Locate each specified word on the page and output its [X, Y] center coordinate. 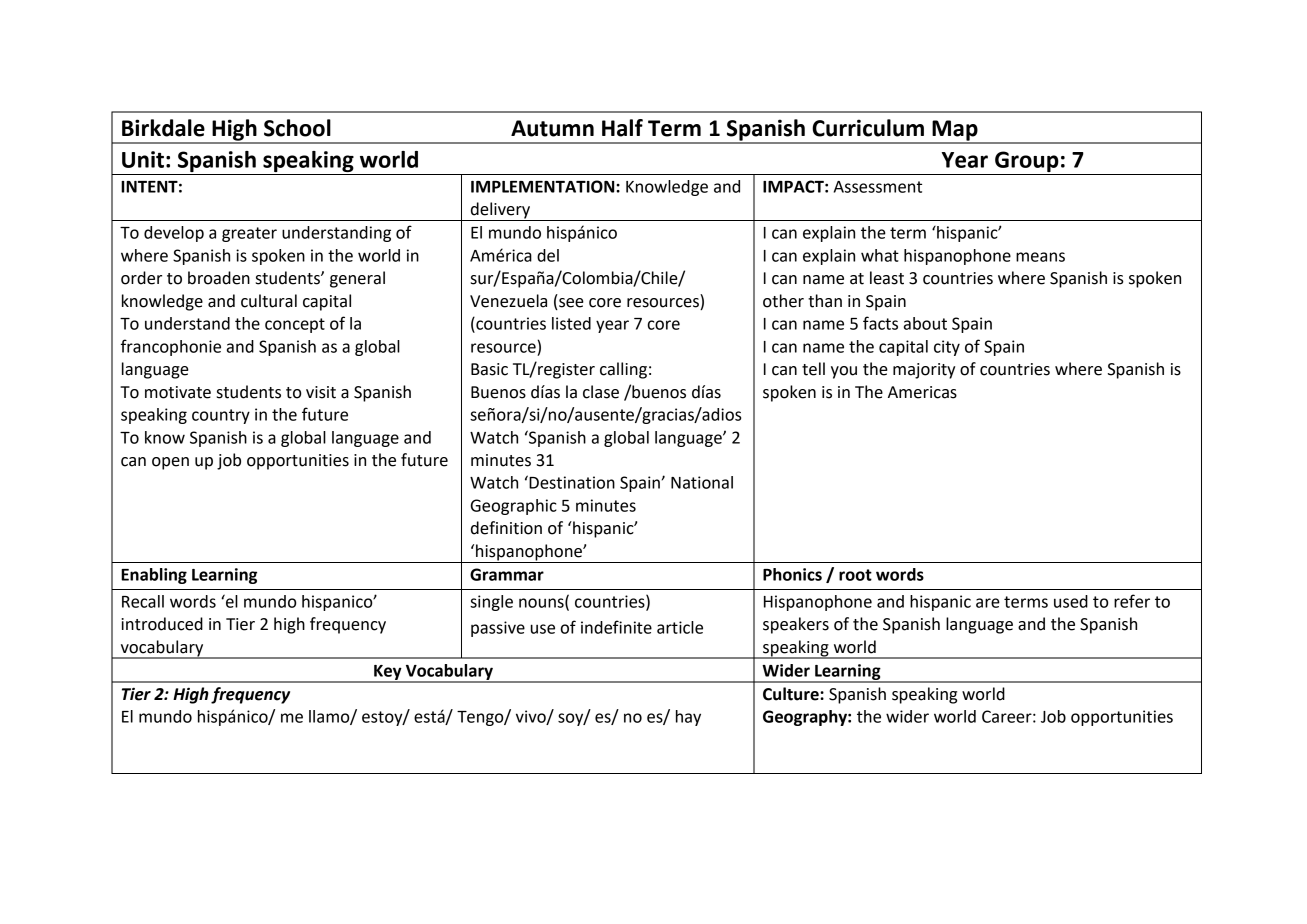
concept [295, 325]
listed [571, 323]
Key [388, 673]
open [170, 463]
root [855, 575]
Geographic [514, 507]
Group [1027, 161]
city [947, 348]
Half [622, 128]
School [297, 128]
